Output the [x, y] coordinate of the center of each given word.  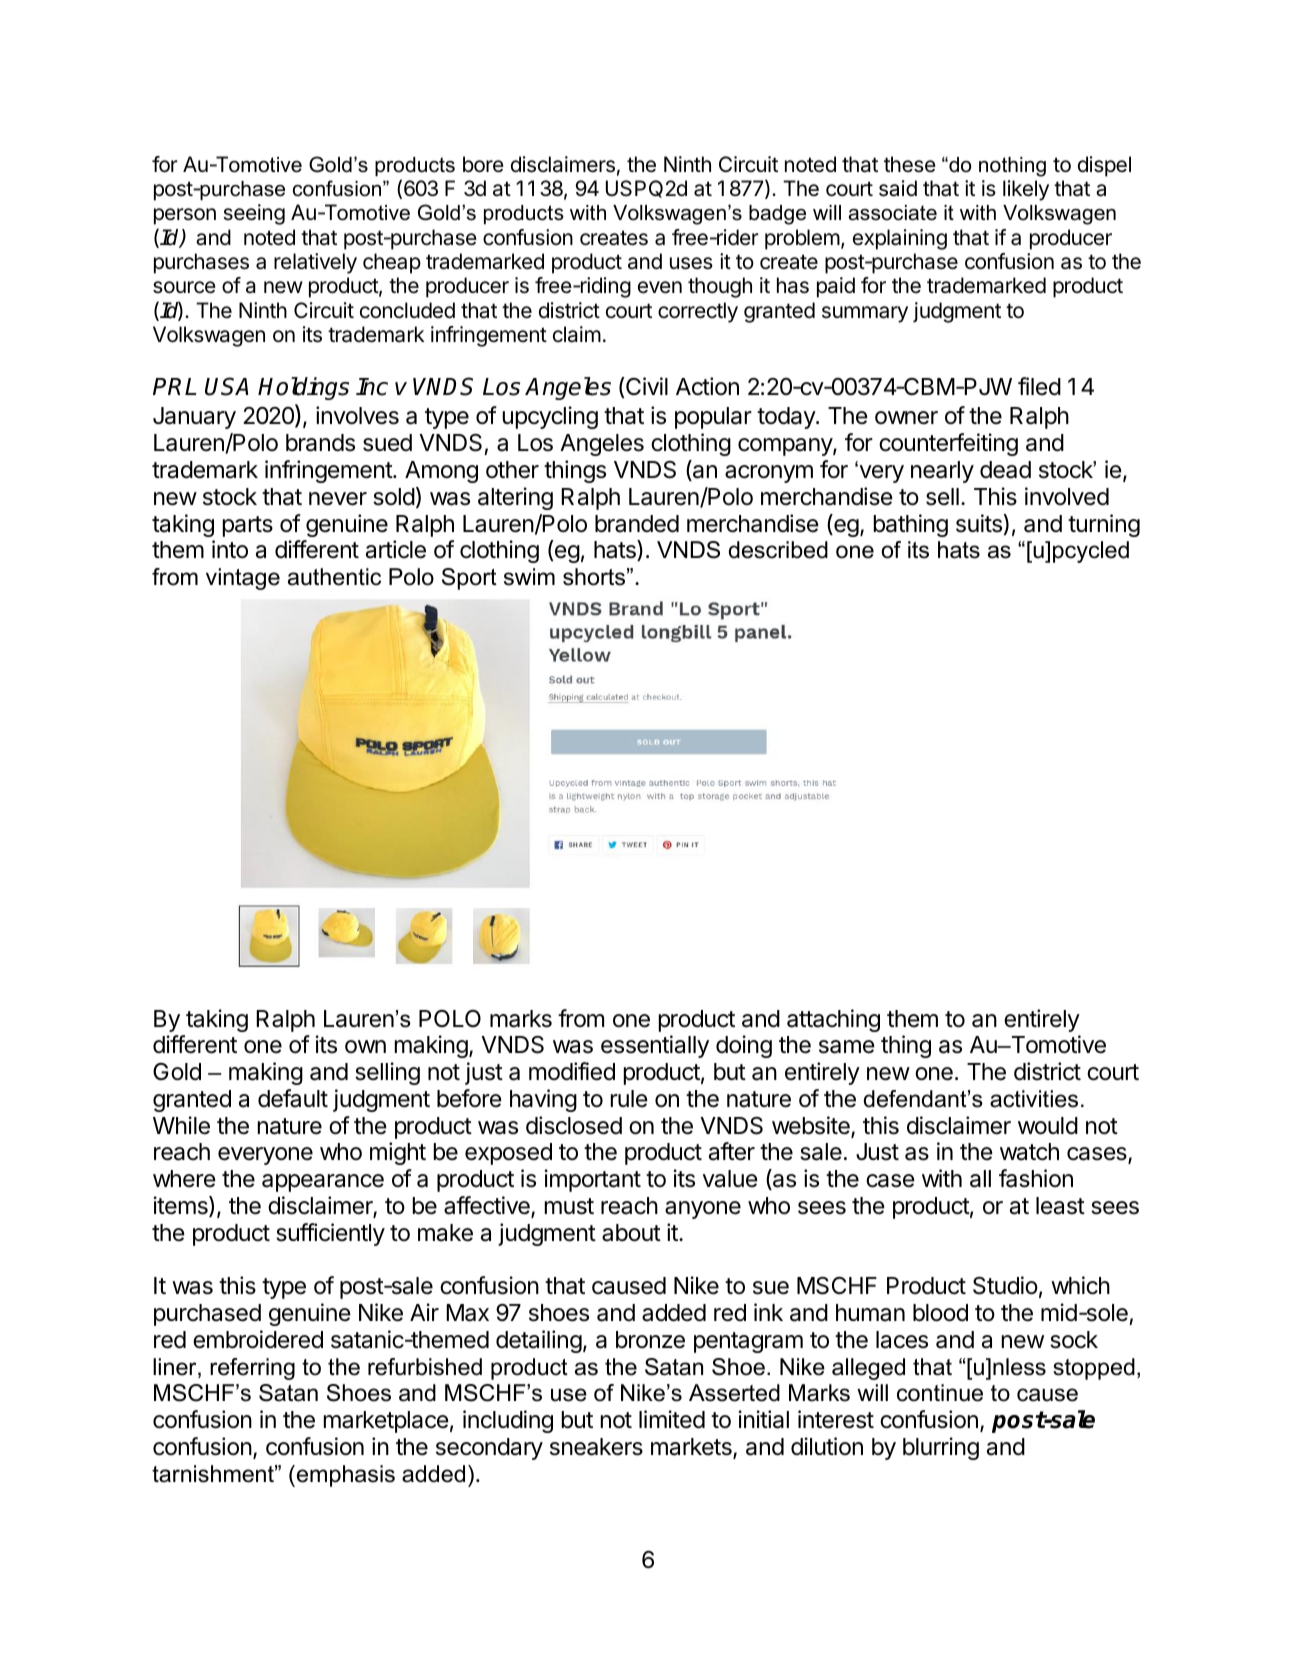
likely [1026, 190]
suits [979, 523]
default [293, 1098]
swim [529, 577]
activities [1034, 1099]
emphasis [344, 1476]
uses [691, 263]
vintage [243, 579]
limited [672, 1419]
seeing [254, 214]
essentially [655, 1046]
